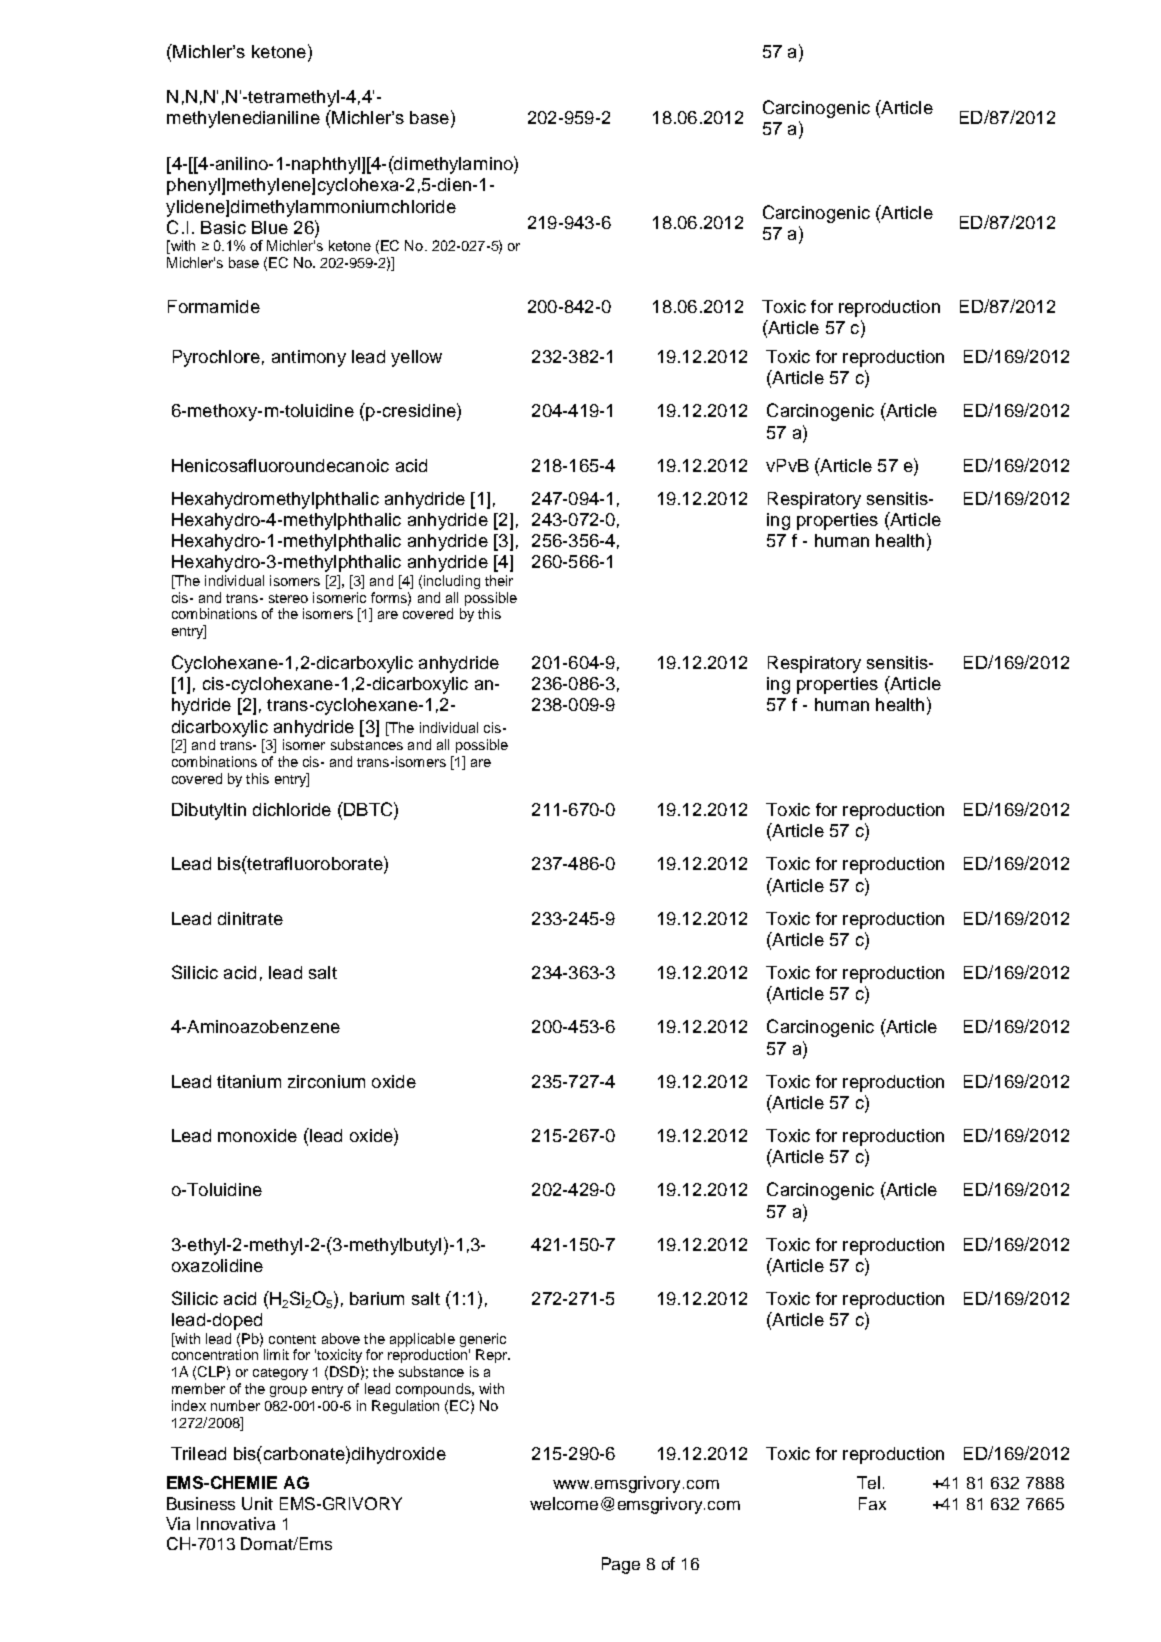 The width and height of the image is (1161, 1642). What do you see at coordinates (416, 358) in the image?
I see `yellow` at bounding box center [416, 358].
